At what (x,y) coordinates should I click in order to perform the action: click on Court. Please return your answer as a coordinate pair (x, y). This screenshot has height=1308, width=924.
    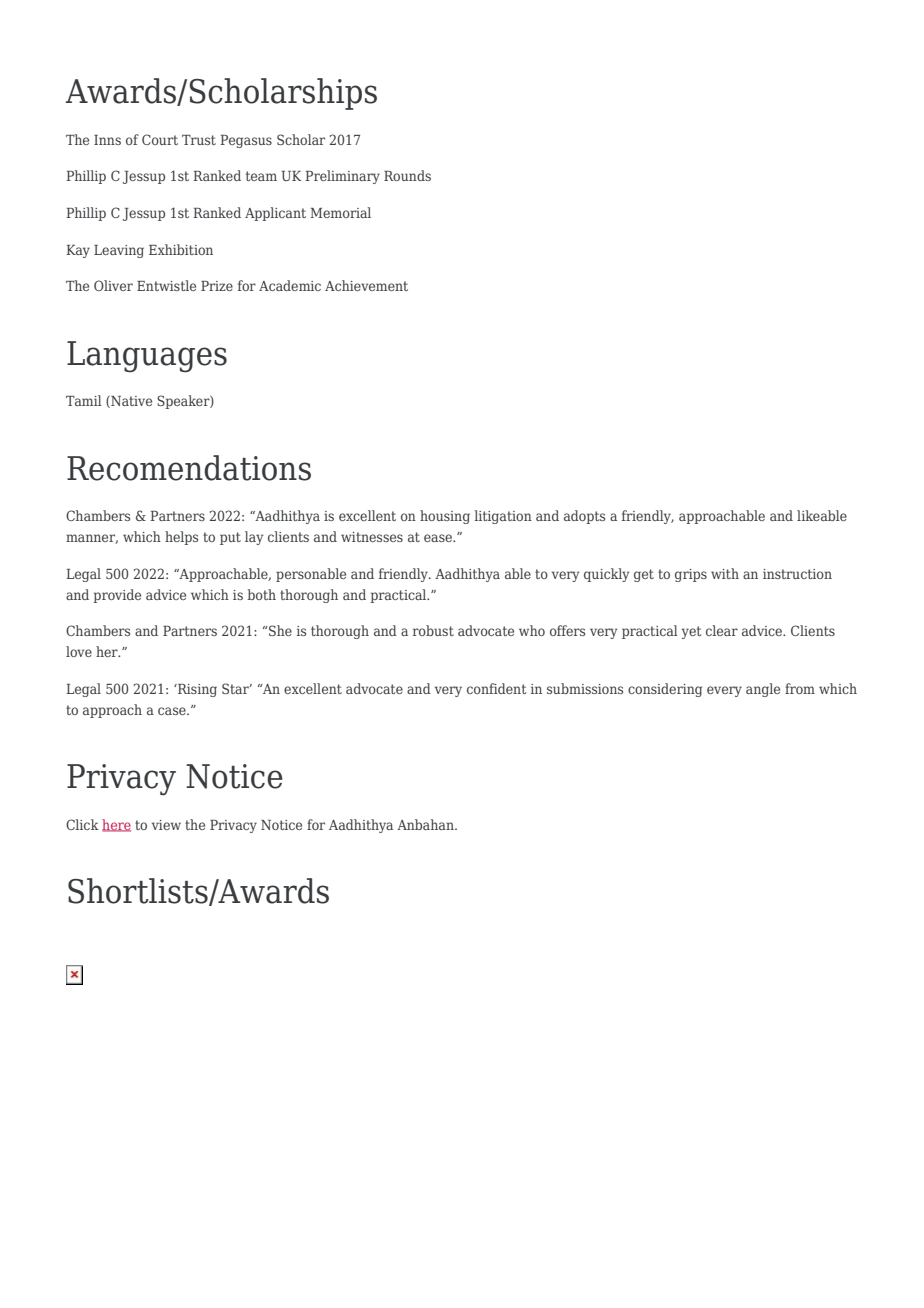
    Looking at the image, I should click on (160, 139).
